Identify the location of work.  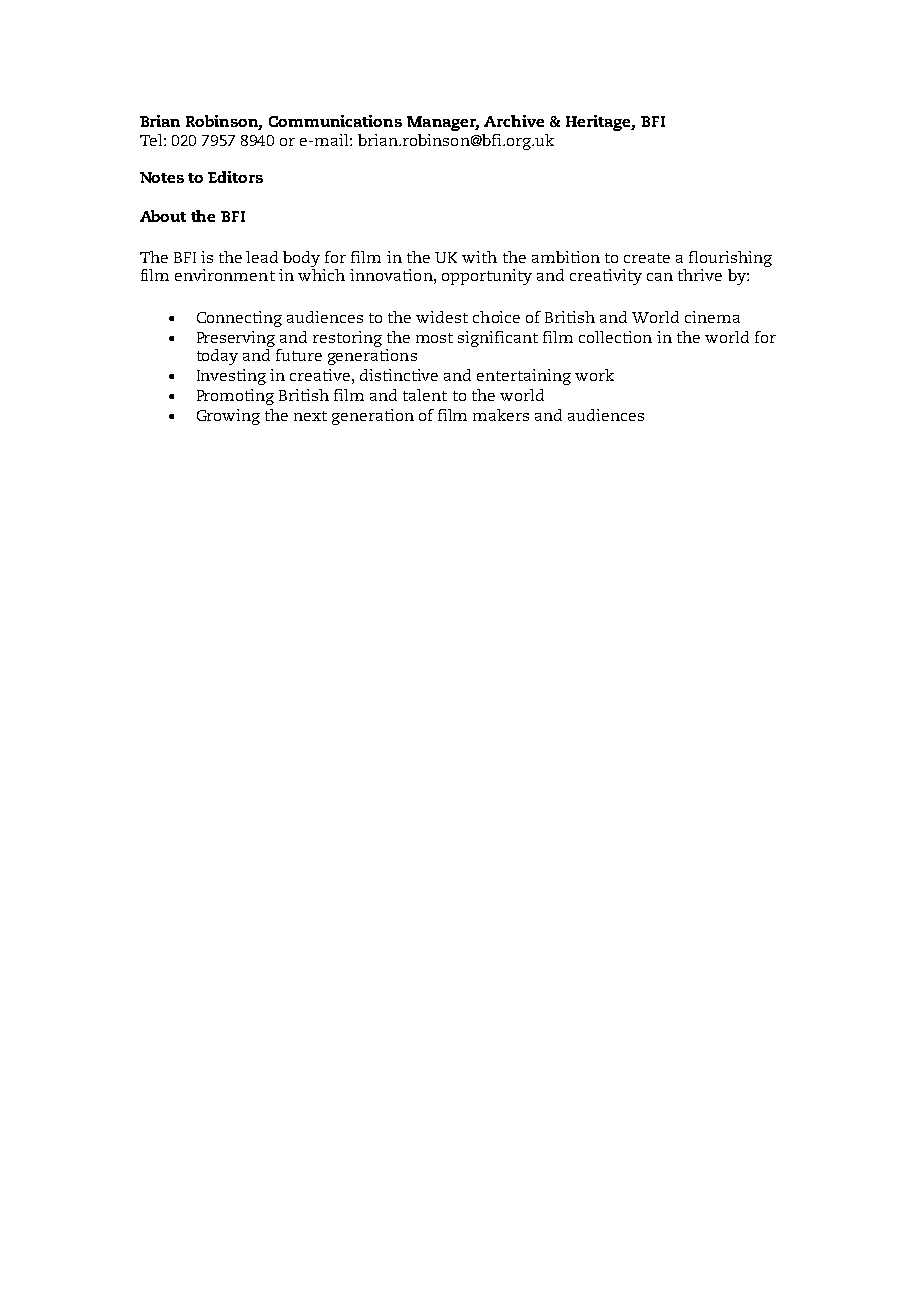
(594, 375).
